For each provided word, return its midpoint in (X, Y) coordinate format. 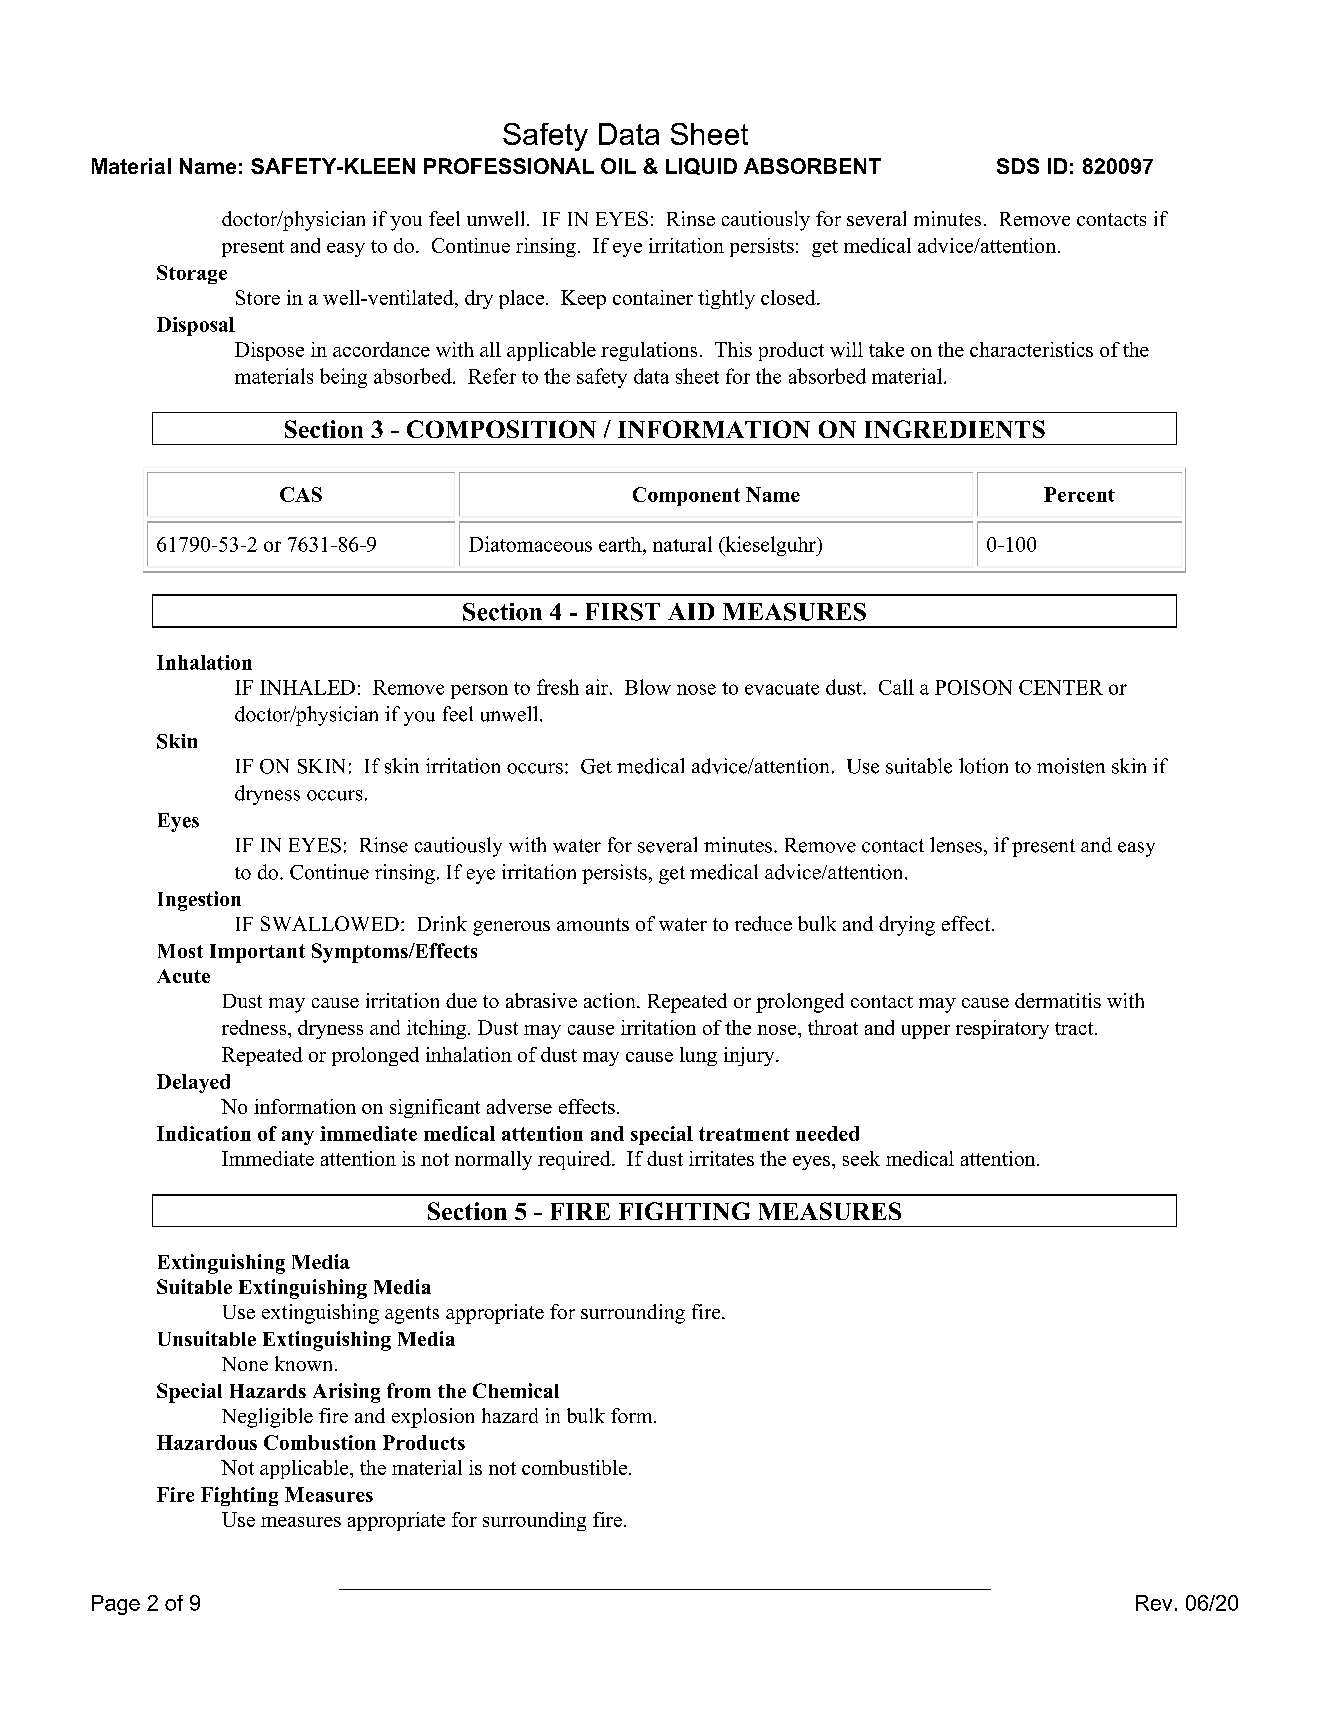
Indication (204, 1133)
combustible (574, 1467)
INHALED (307, 687)
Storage (192, 274)
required (575, 1160)
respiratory (1002, 1029)
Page (116, 1605)
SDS (1018, 166)
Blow (648, 687)
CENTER (1061, 687)
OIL (618, 166)
